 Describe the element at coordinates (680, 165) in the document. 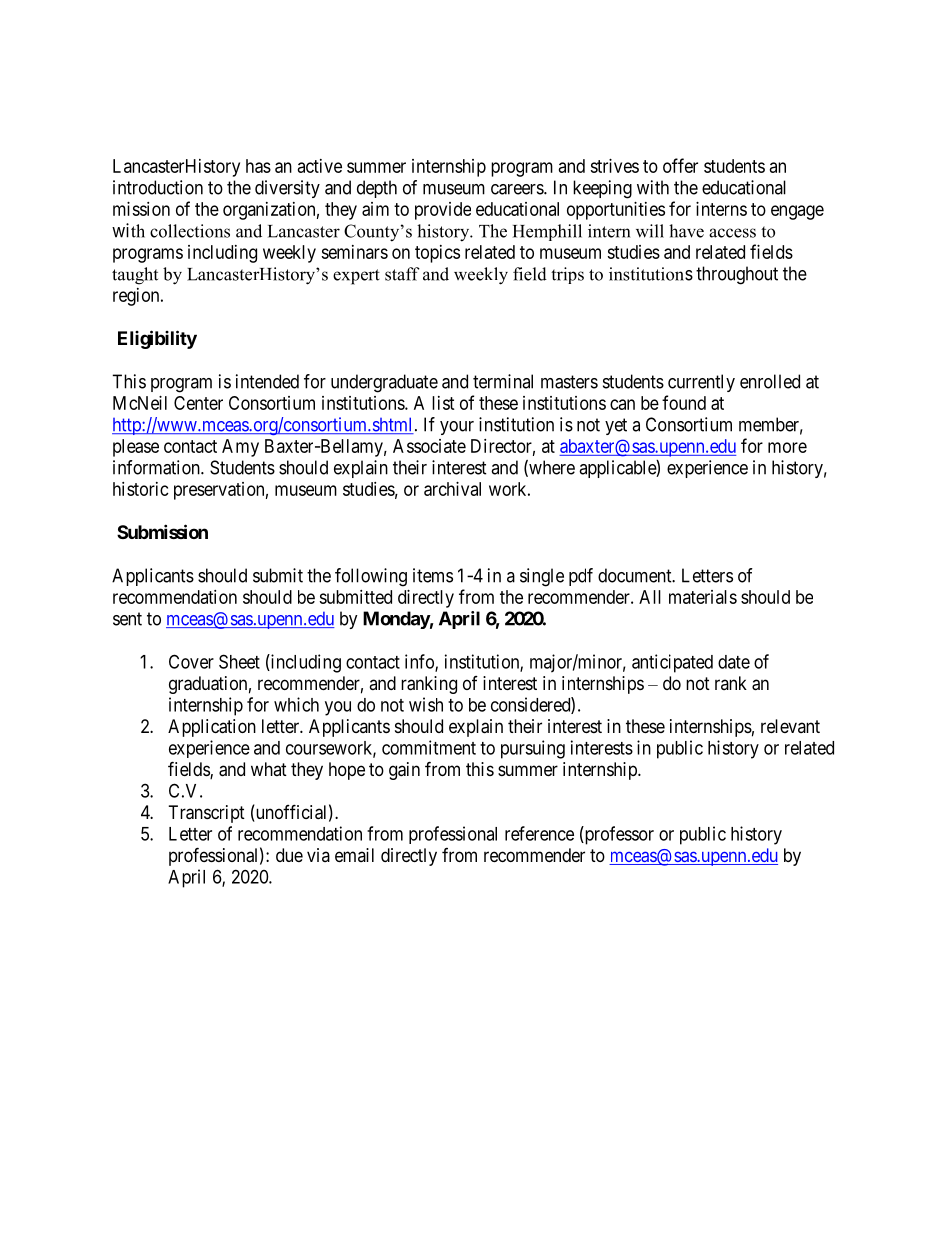

I see `offer` at that location.
